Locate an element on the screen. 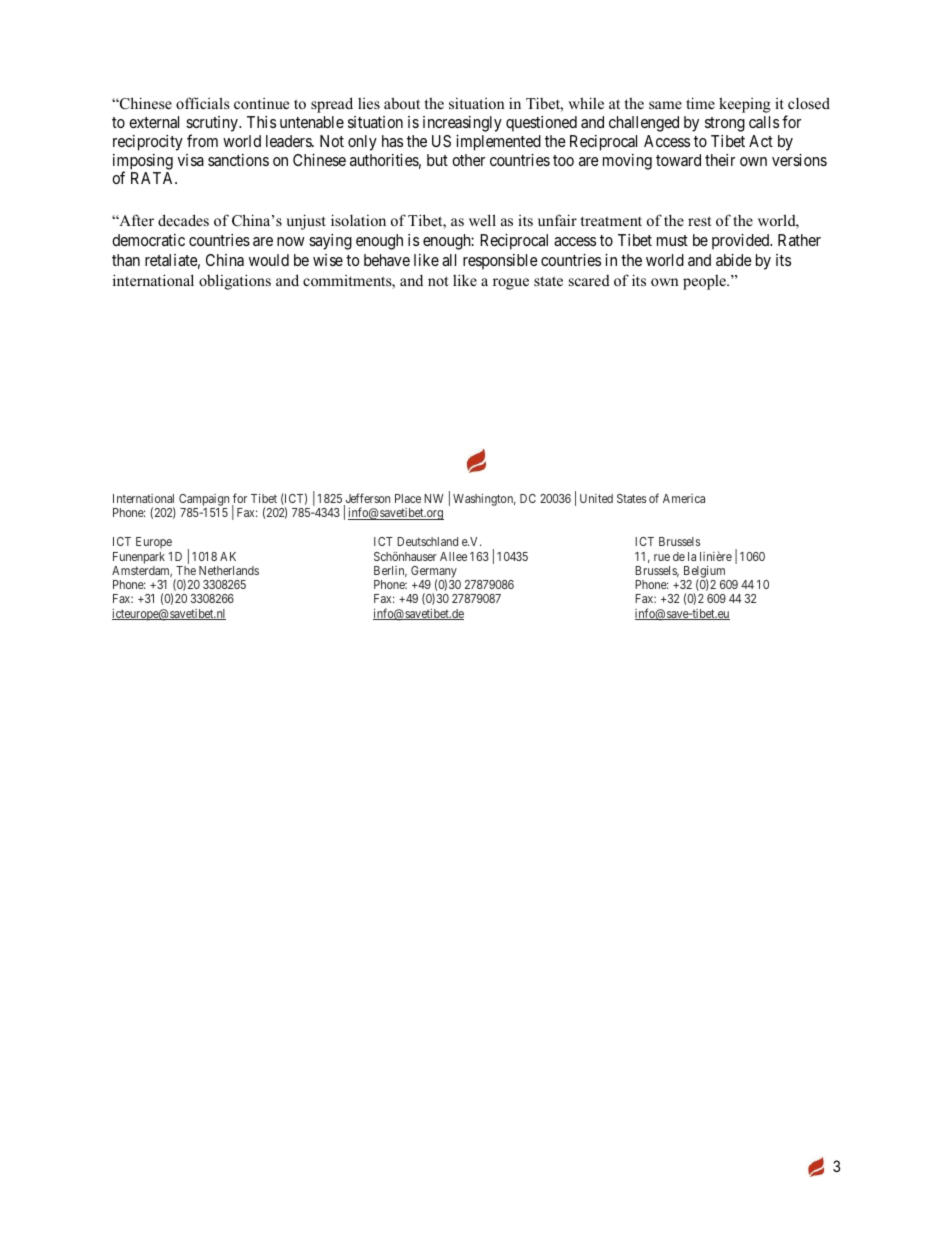  strong is located at coordinates (725, 124).
